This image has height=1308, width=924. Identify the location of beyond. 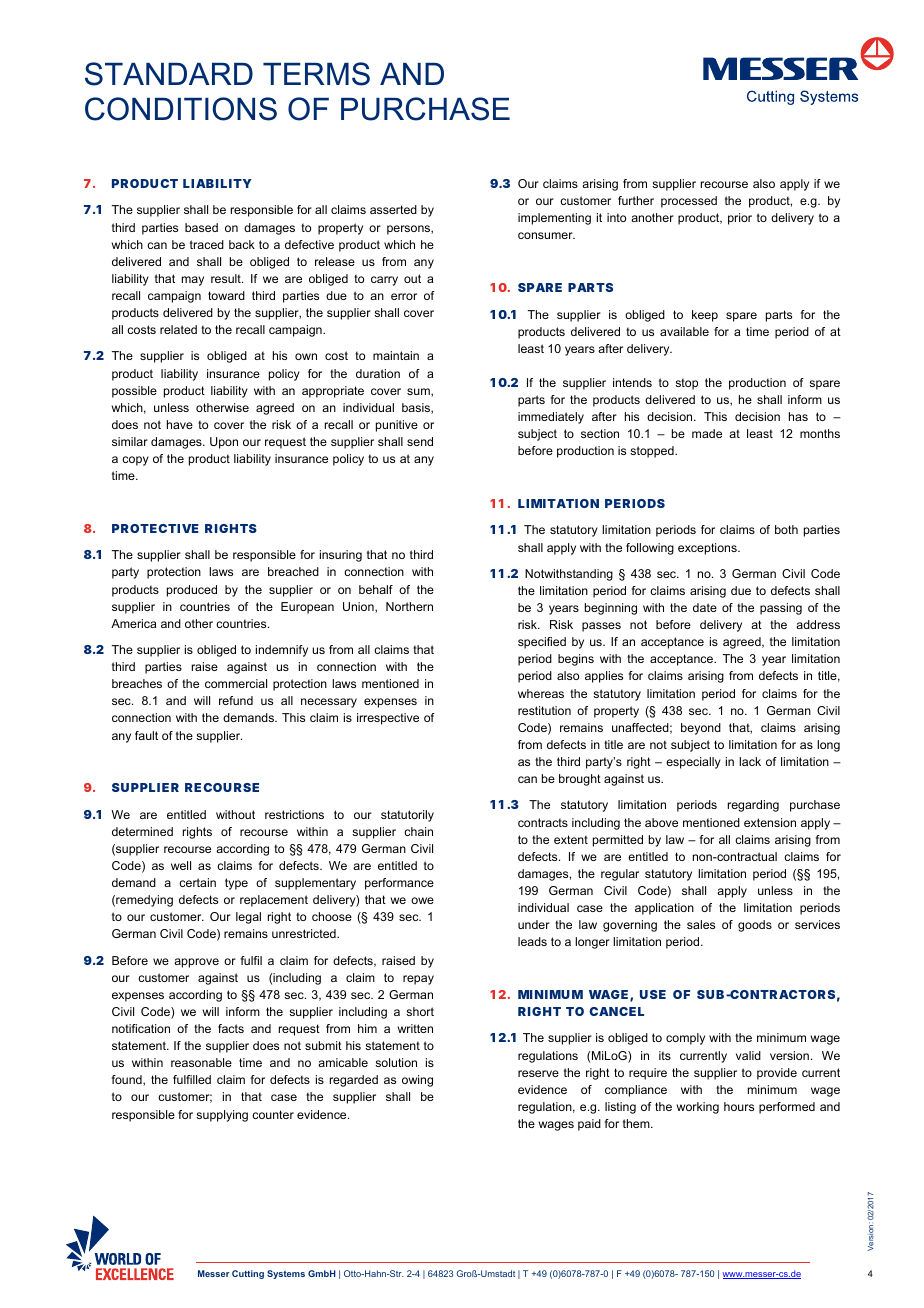
(701, 729).
